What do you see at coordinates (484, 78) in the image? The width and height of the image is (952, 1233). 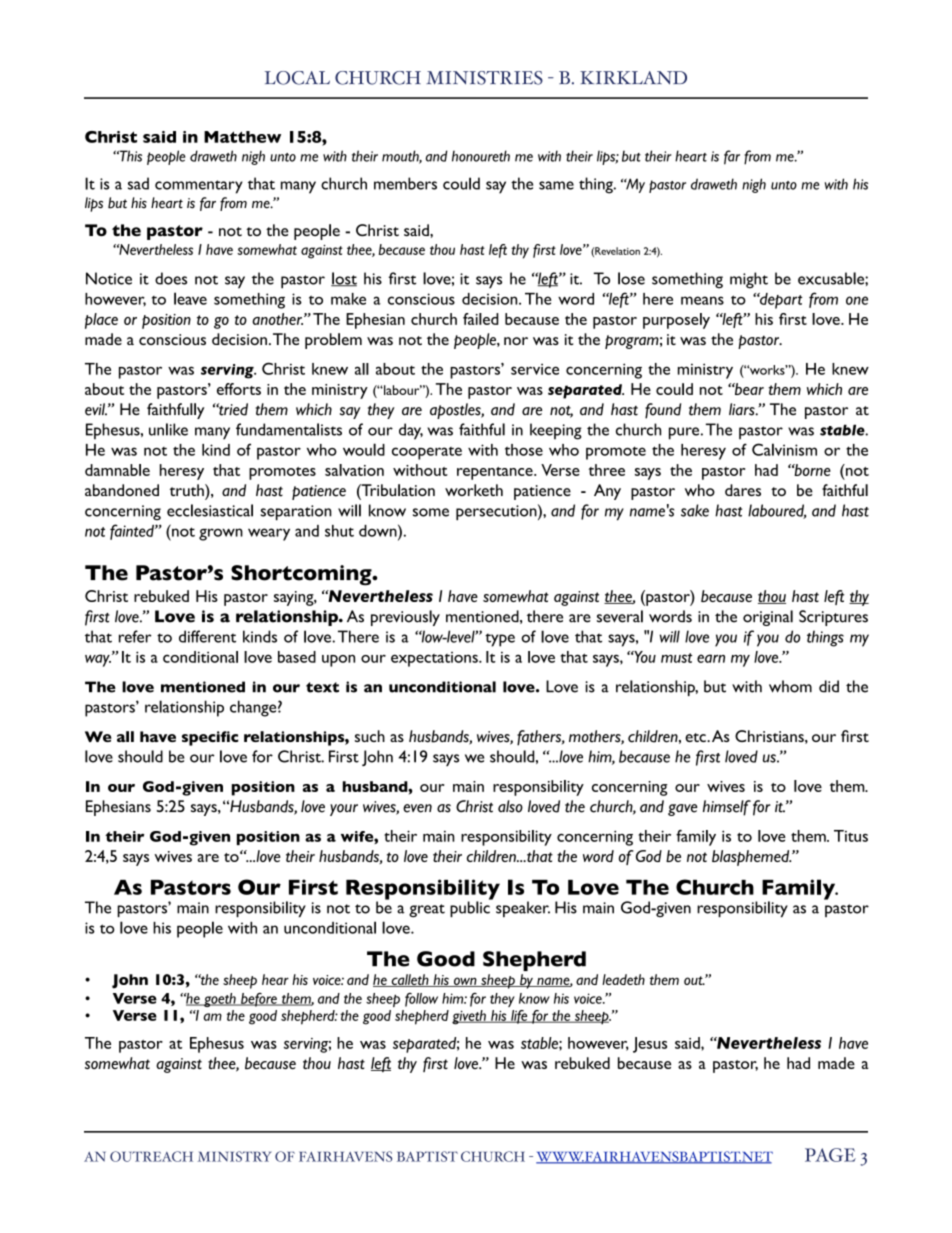 I see `MINISTRIES` at bounding box center [484, 78].
